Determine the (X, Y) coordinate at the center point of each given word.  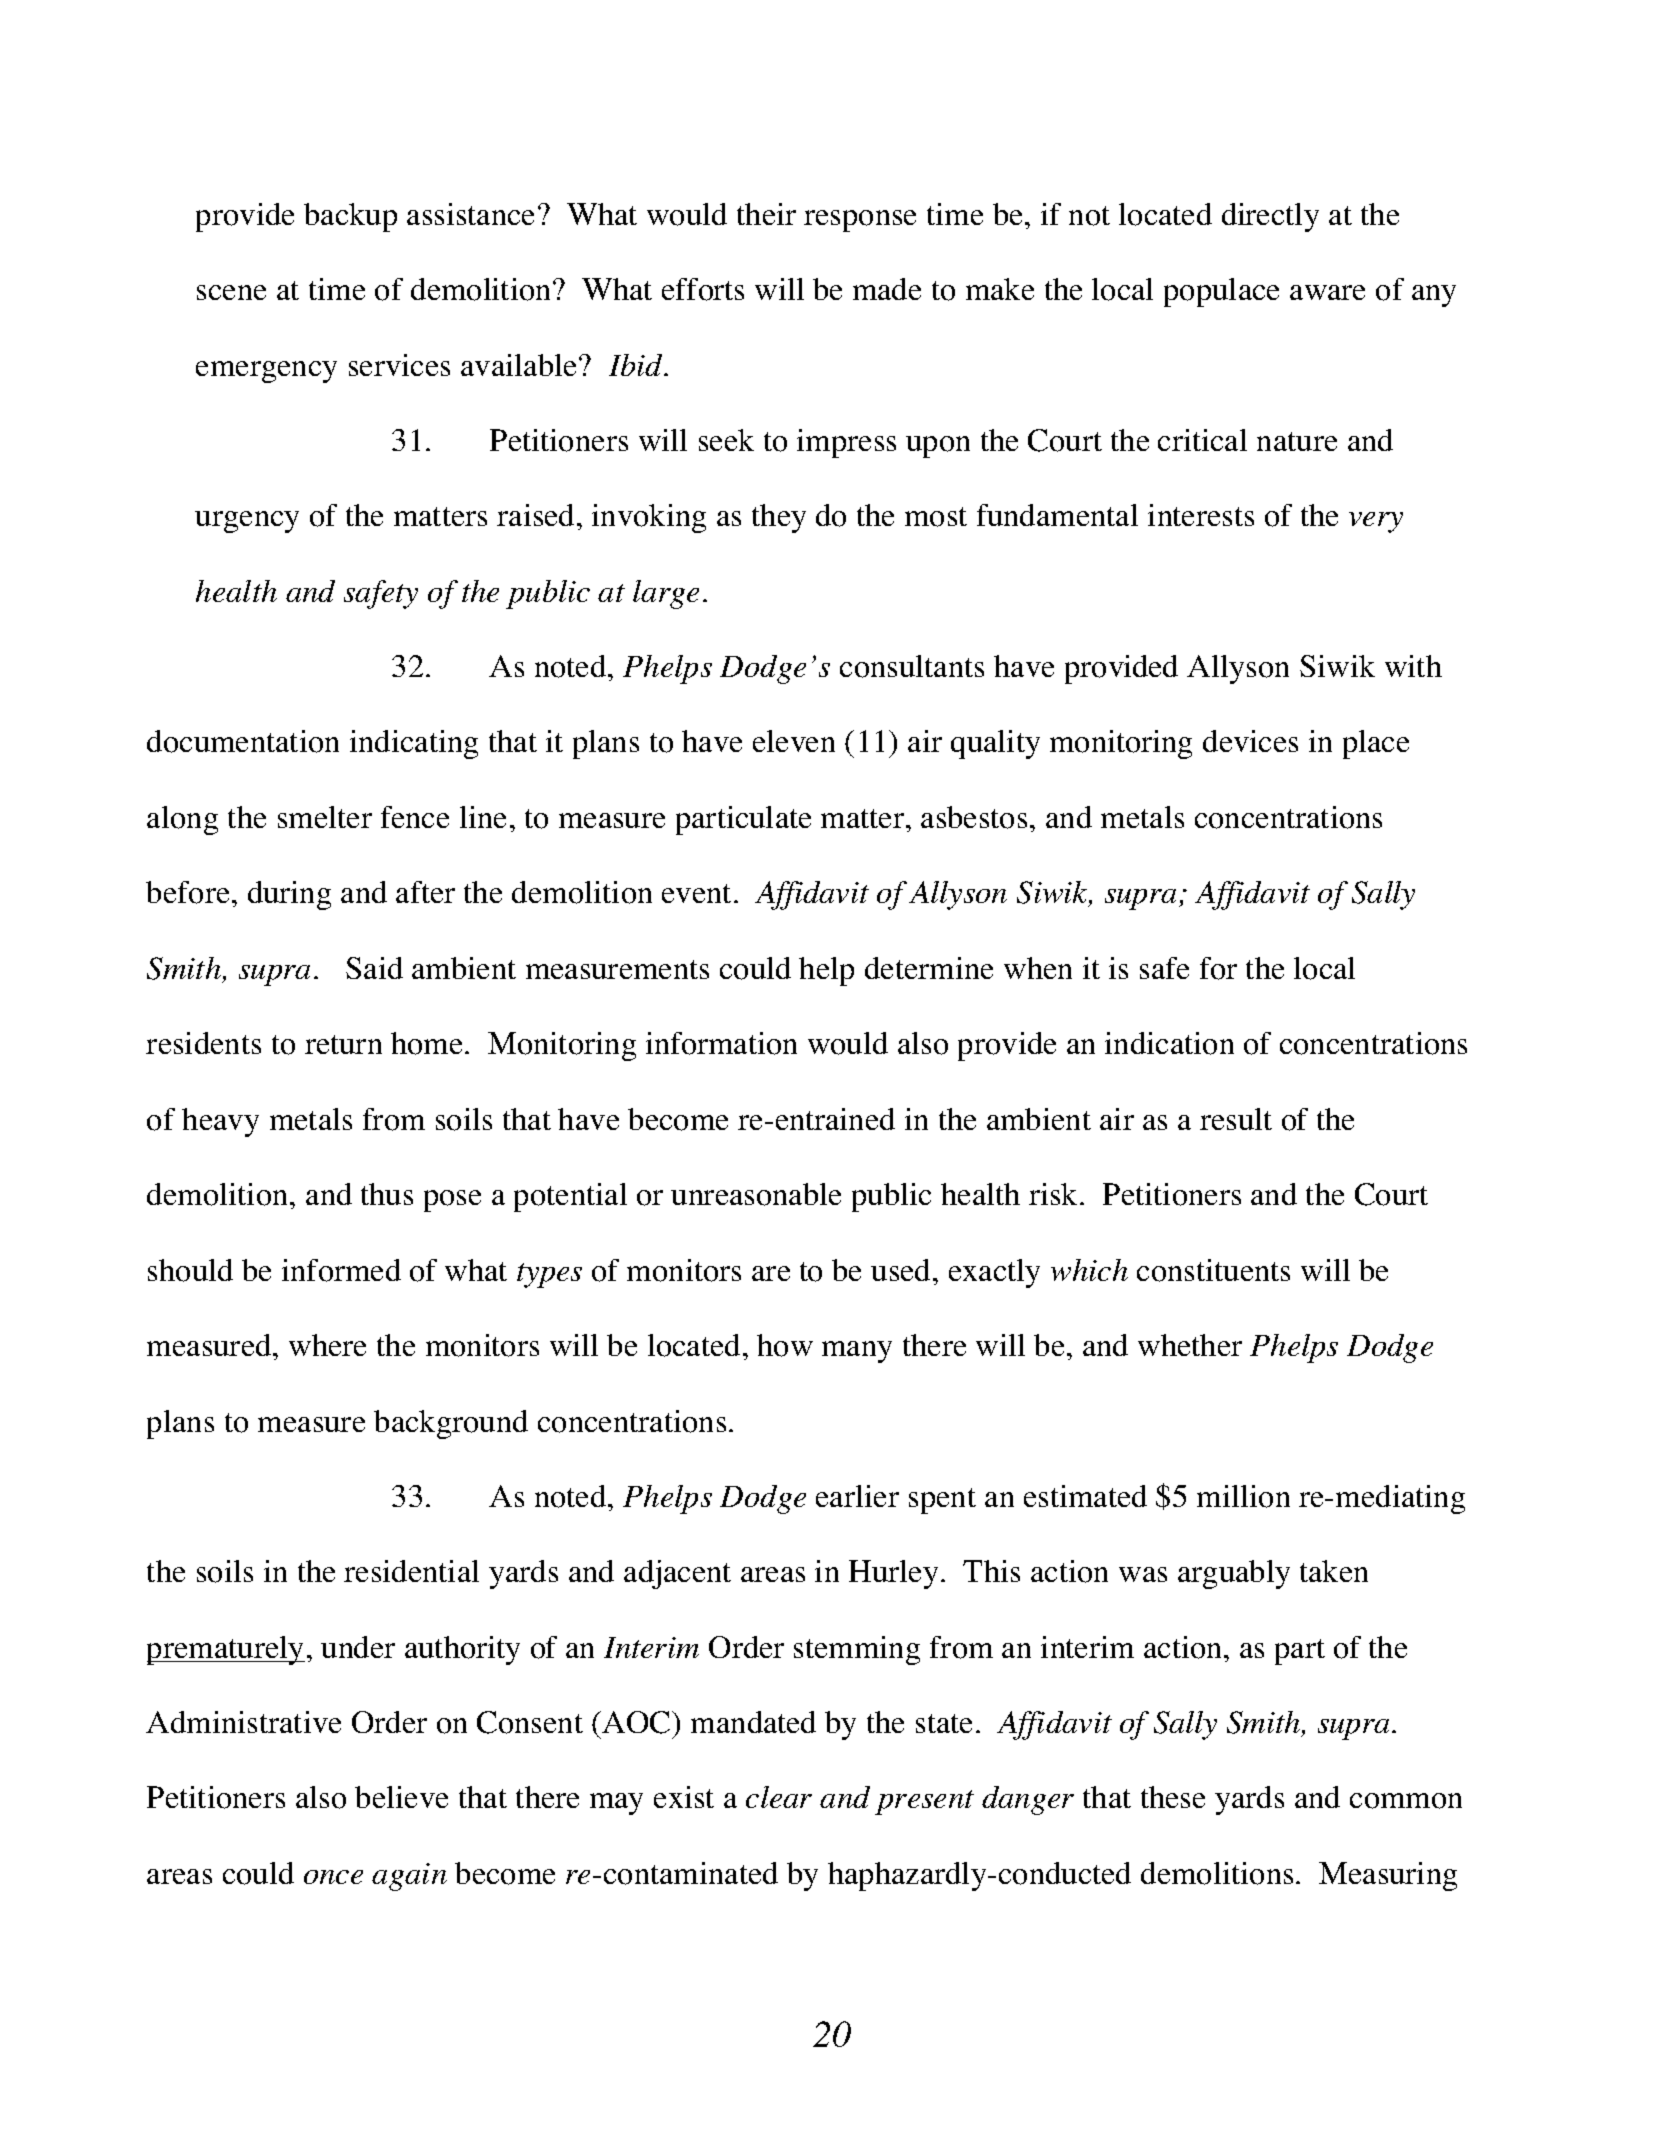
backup (350, 217)
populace (1221, 292)
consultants (912, 666)
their (766, 214)
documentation (243, 741)
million (1243, 1496)
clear (779, 1797)
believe (401, 1797)
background (451, 1424)
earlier (857, 1496)
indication (1169, 1043)
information (721, 1043)
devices (1250, 741)
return (343, 1044)
